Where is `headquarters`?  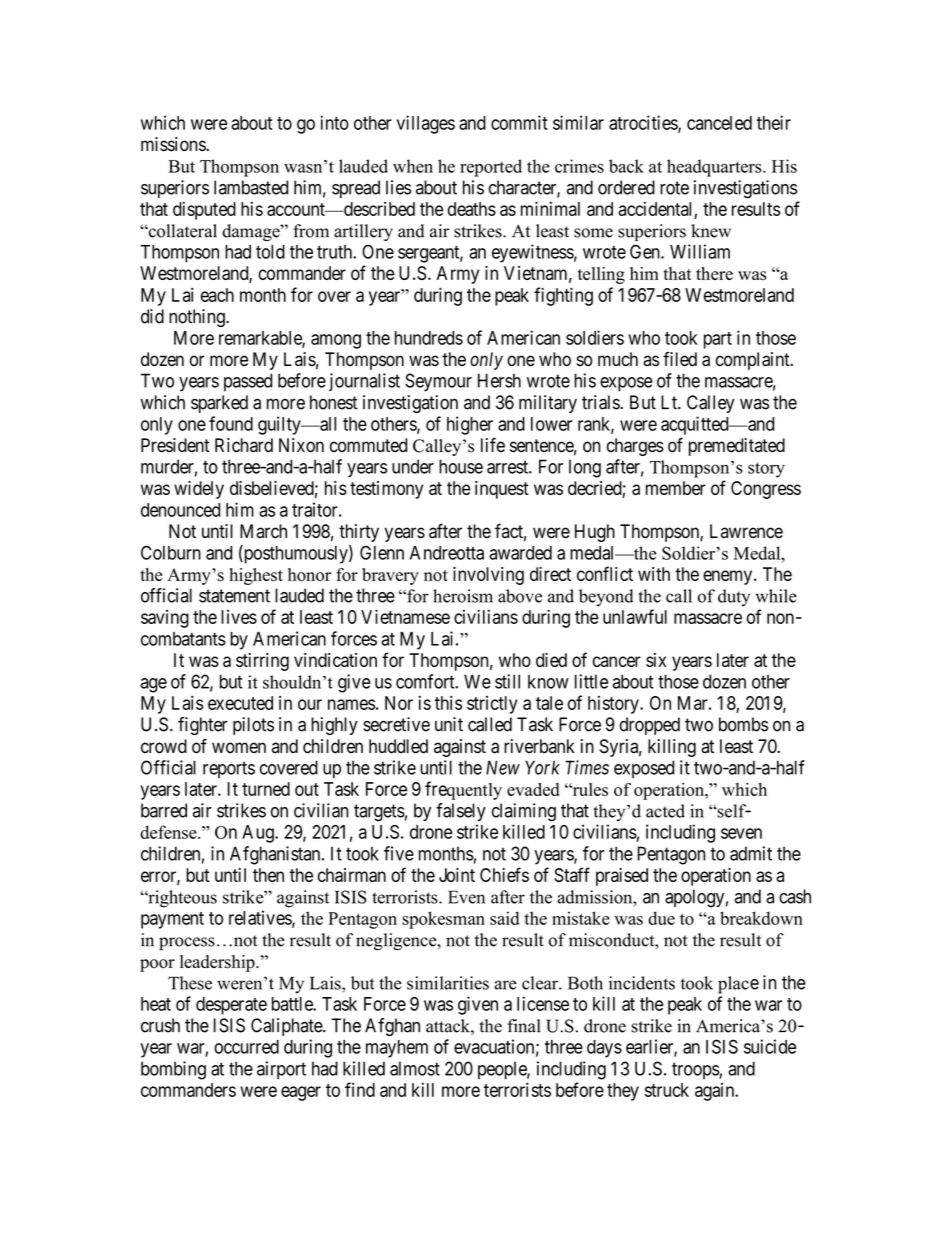 headquarters is located at coordinates (715, 168).
